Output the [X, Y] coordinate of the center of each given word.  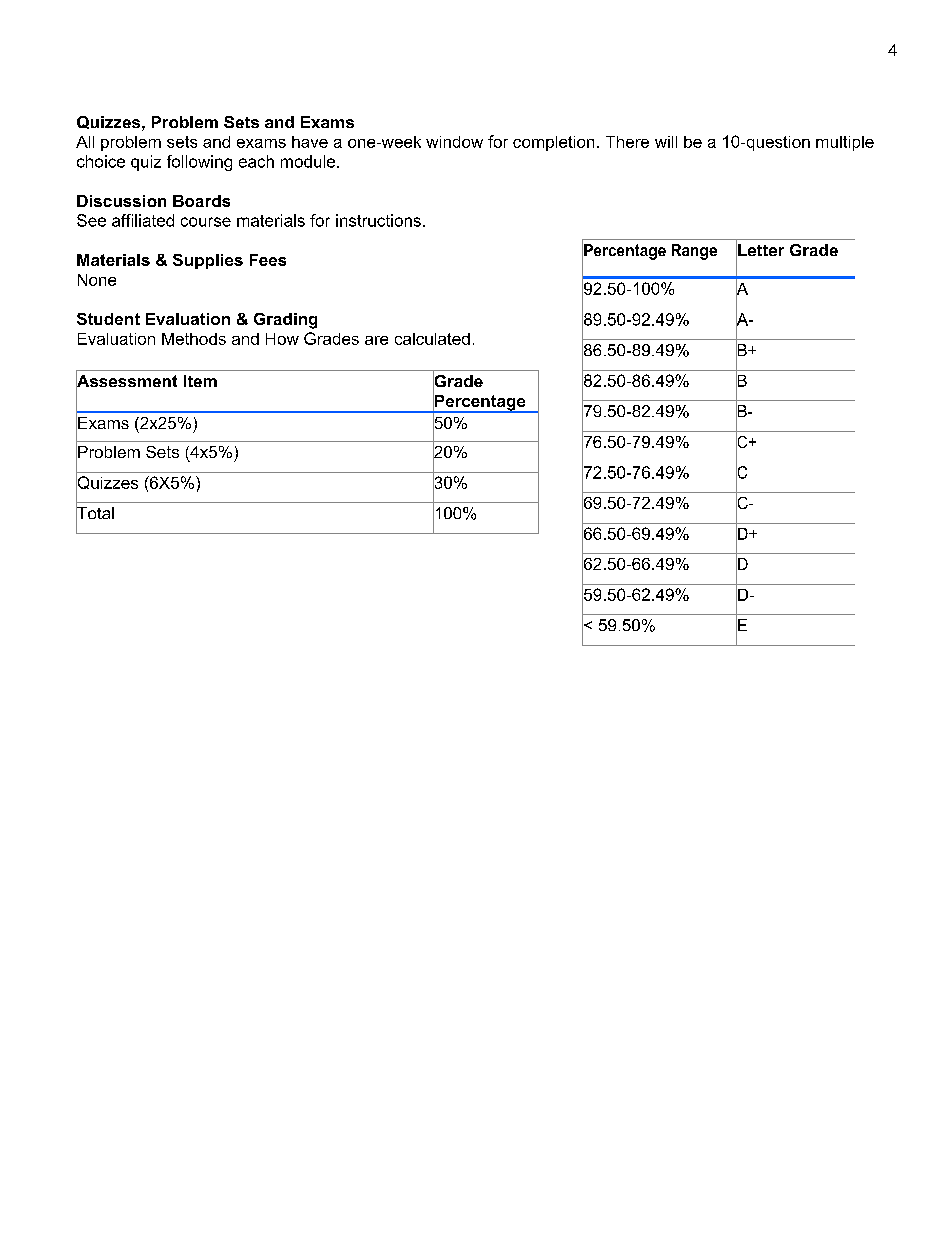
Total [95, 513]
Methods [194, 339]
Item [200, 381]
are [376, 340]
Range [694, 252]
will [666, 142]
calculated [432, 339]
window [454, 142]
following [199, 163]
